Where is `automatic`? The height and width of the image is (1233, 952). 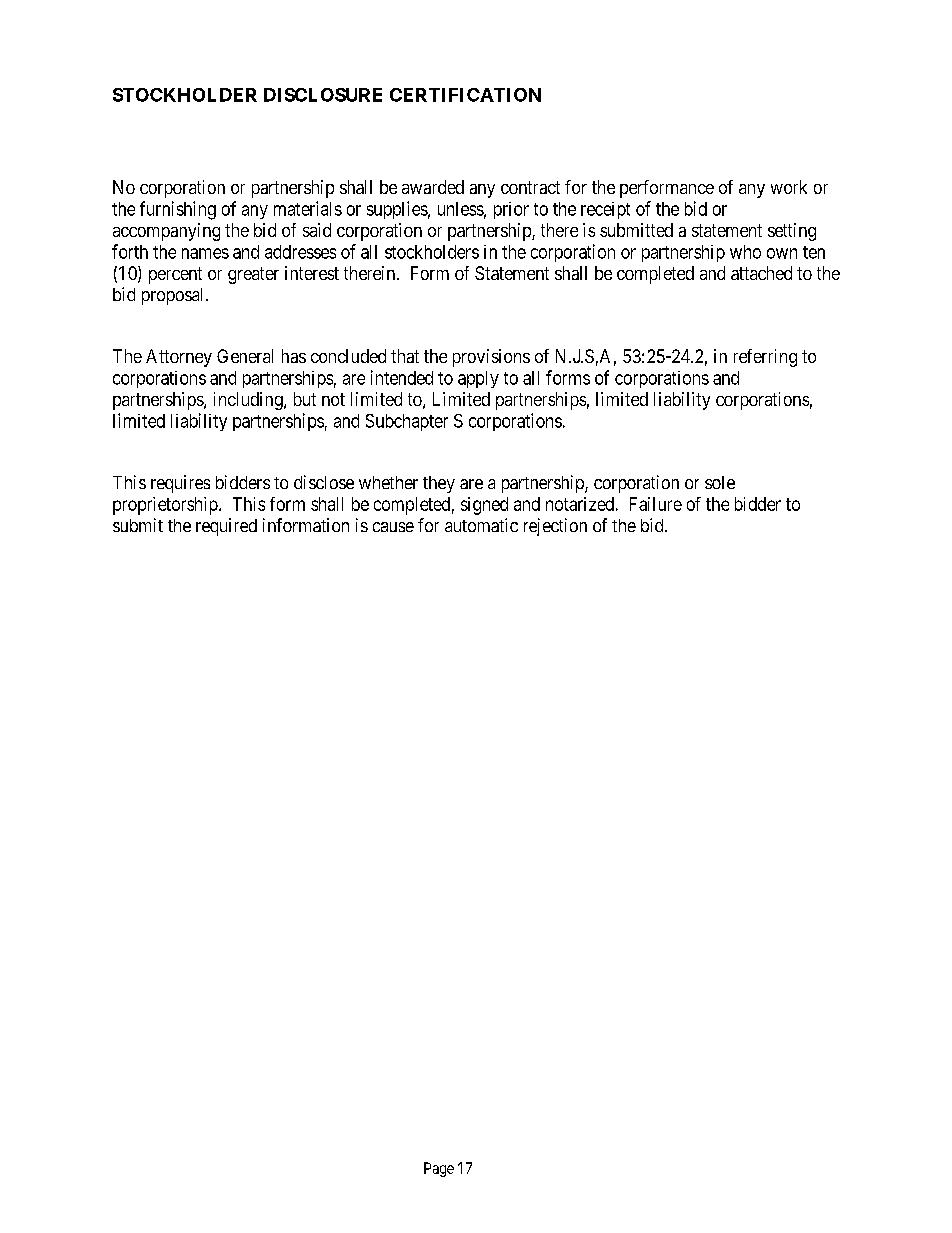 automatic is located at coordinates (481, 525).
